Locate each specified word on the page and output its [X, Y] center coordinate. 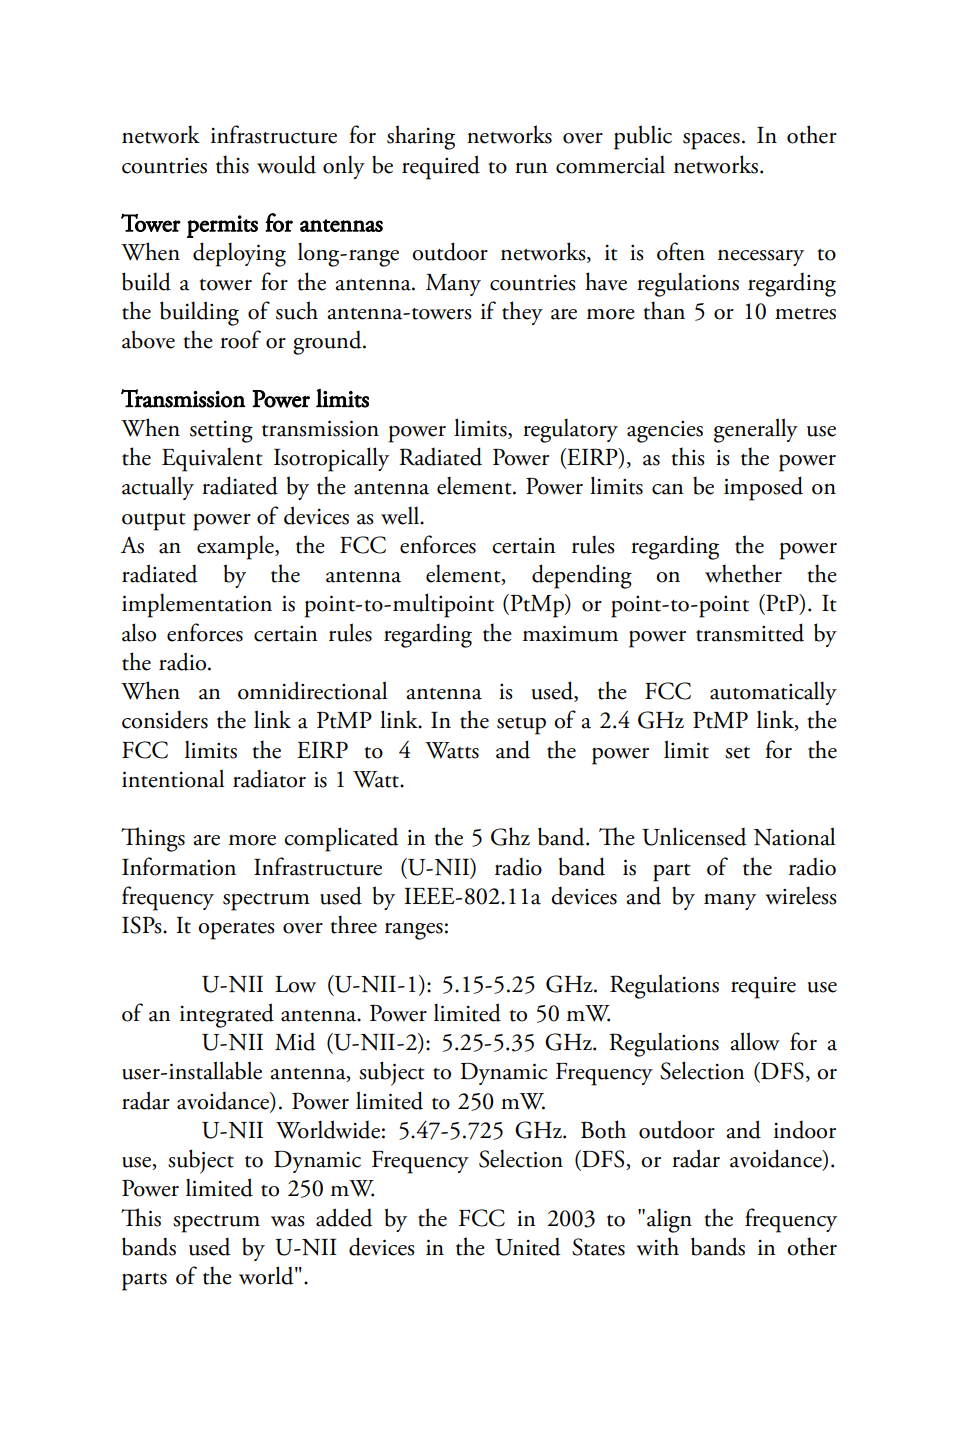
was [288, 1221]
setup [521, 726]
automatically [773, 693]
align [669, 1220]
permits [222, 226]
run [531, 168]
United [528, 1247]
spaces [711, 141]
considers [165, 720]
